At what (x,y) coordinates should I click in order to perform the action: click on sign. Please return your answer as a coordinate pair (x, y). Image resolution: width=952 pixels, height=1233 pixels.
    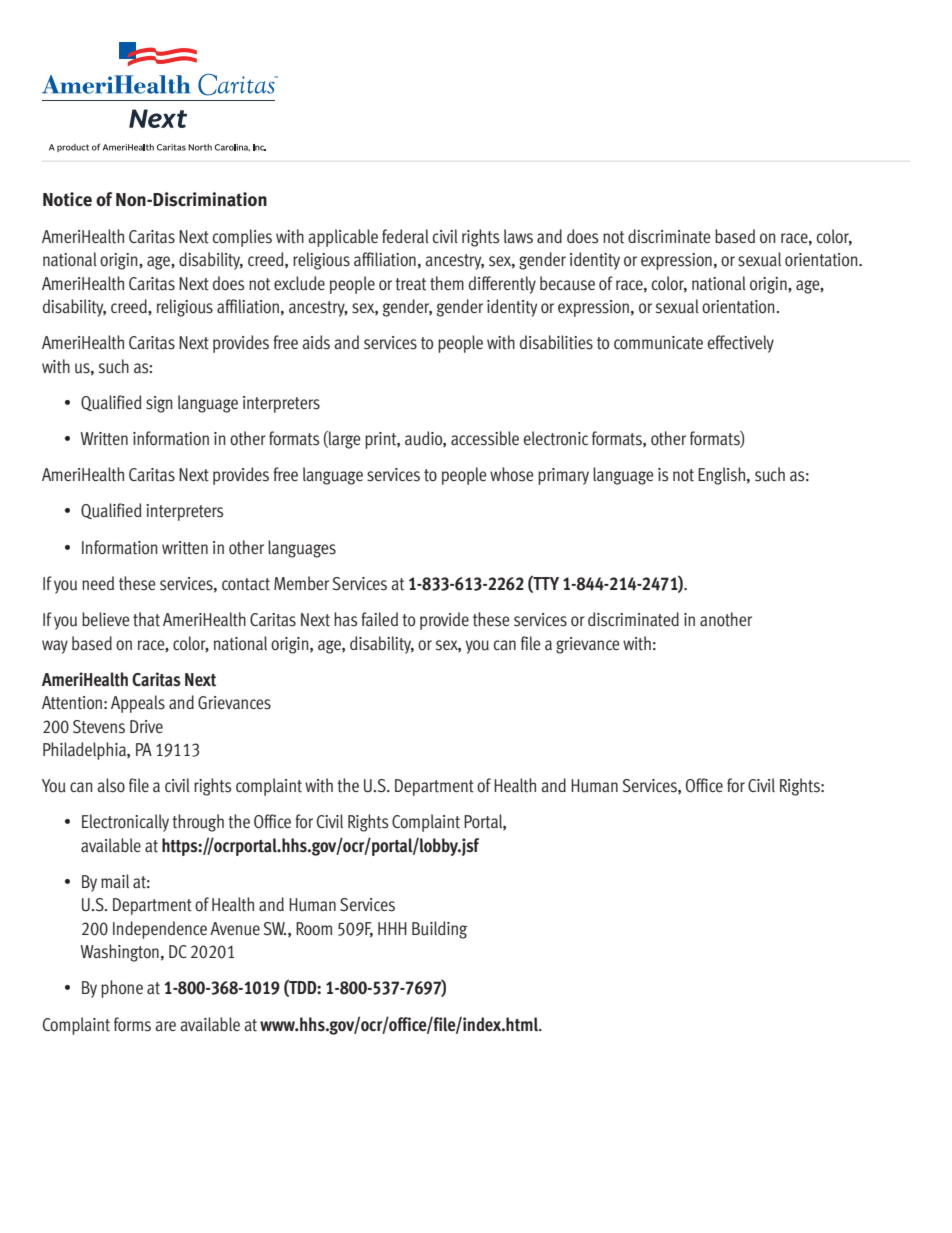
    Looking at the image, I should click on (159, 404).
